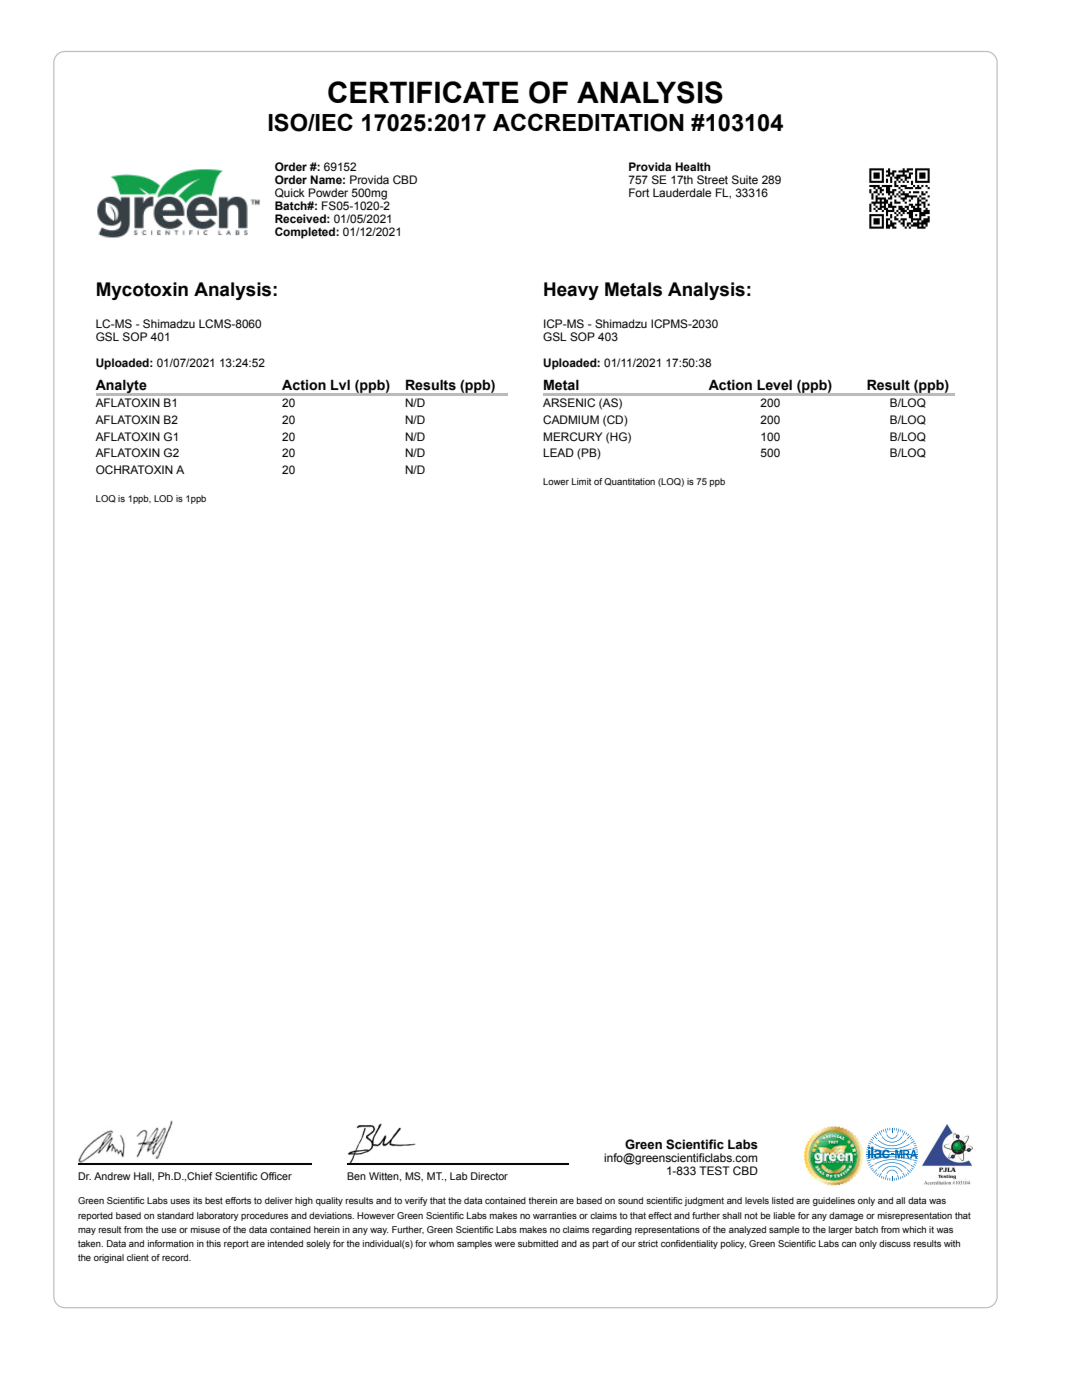 The width and height of the image is (1074, 1390). Describe the element at coordinates (276, 1176) in the image. I see `Officer` at that location.
